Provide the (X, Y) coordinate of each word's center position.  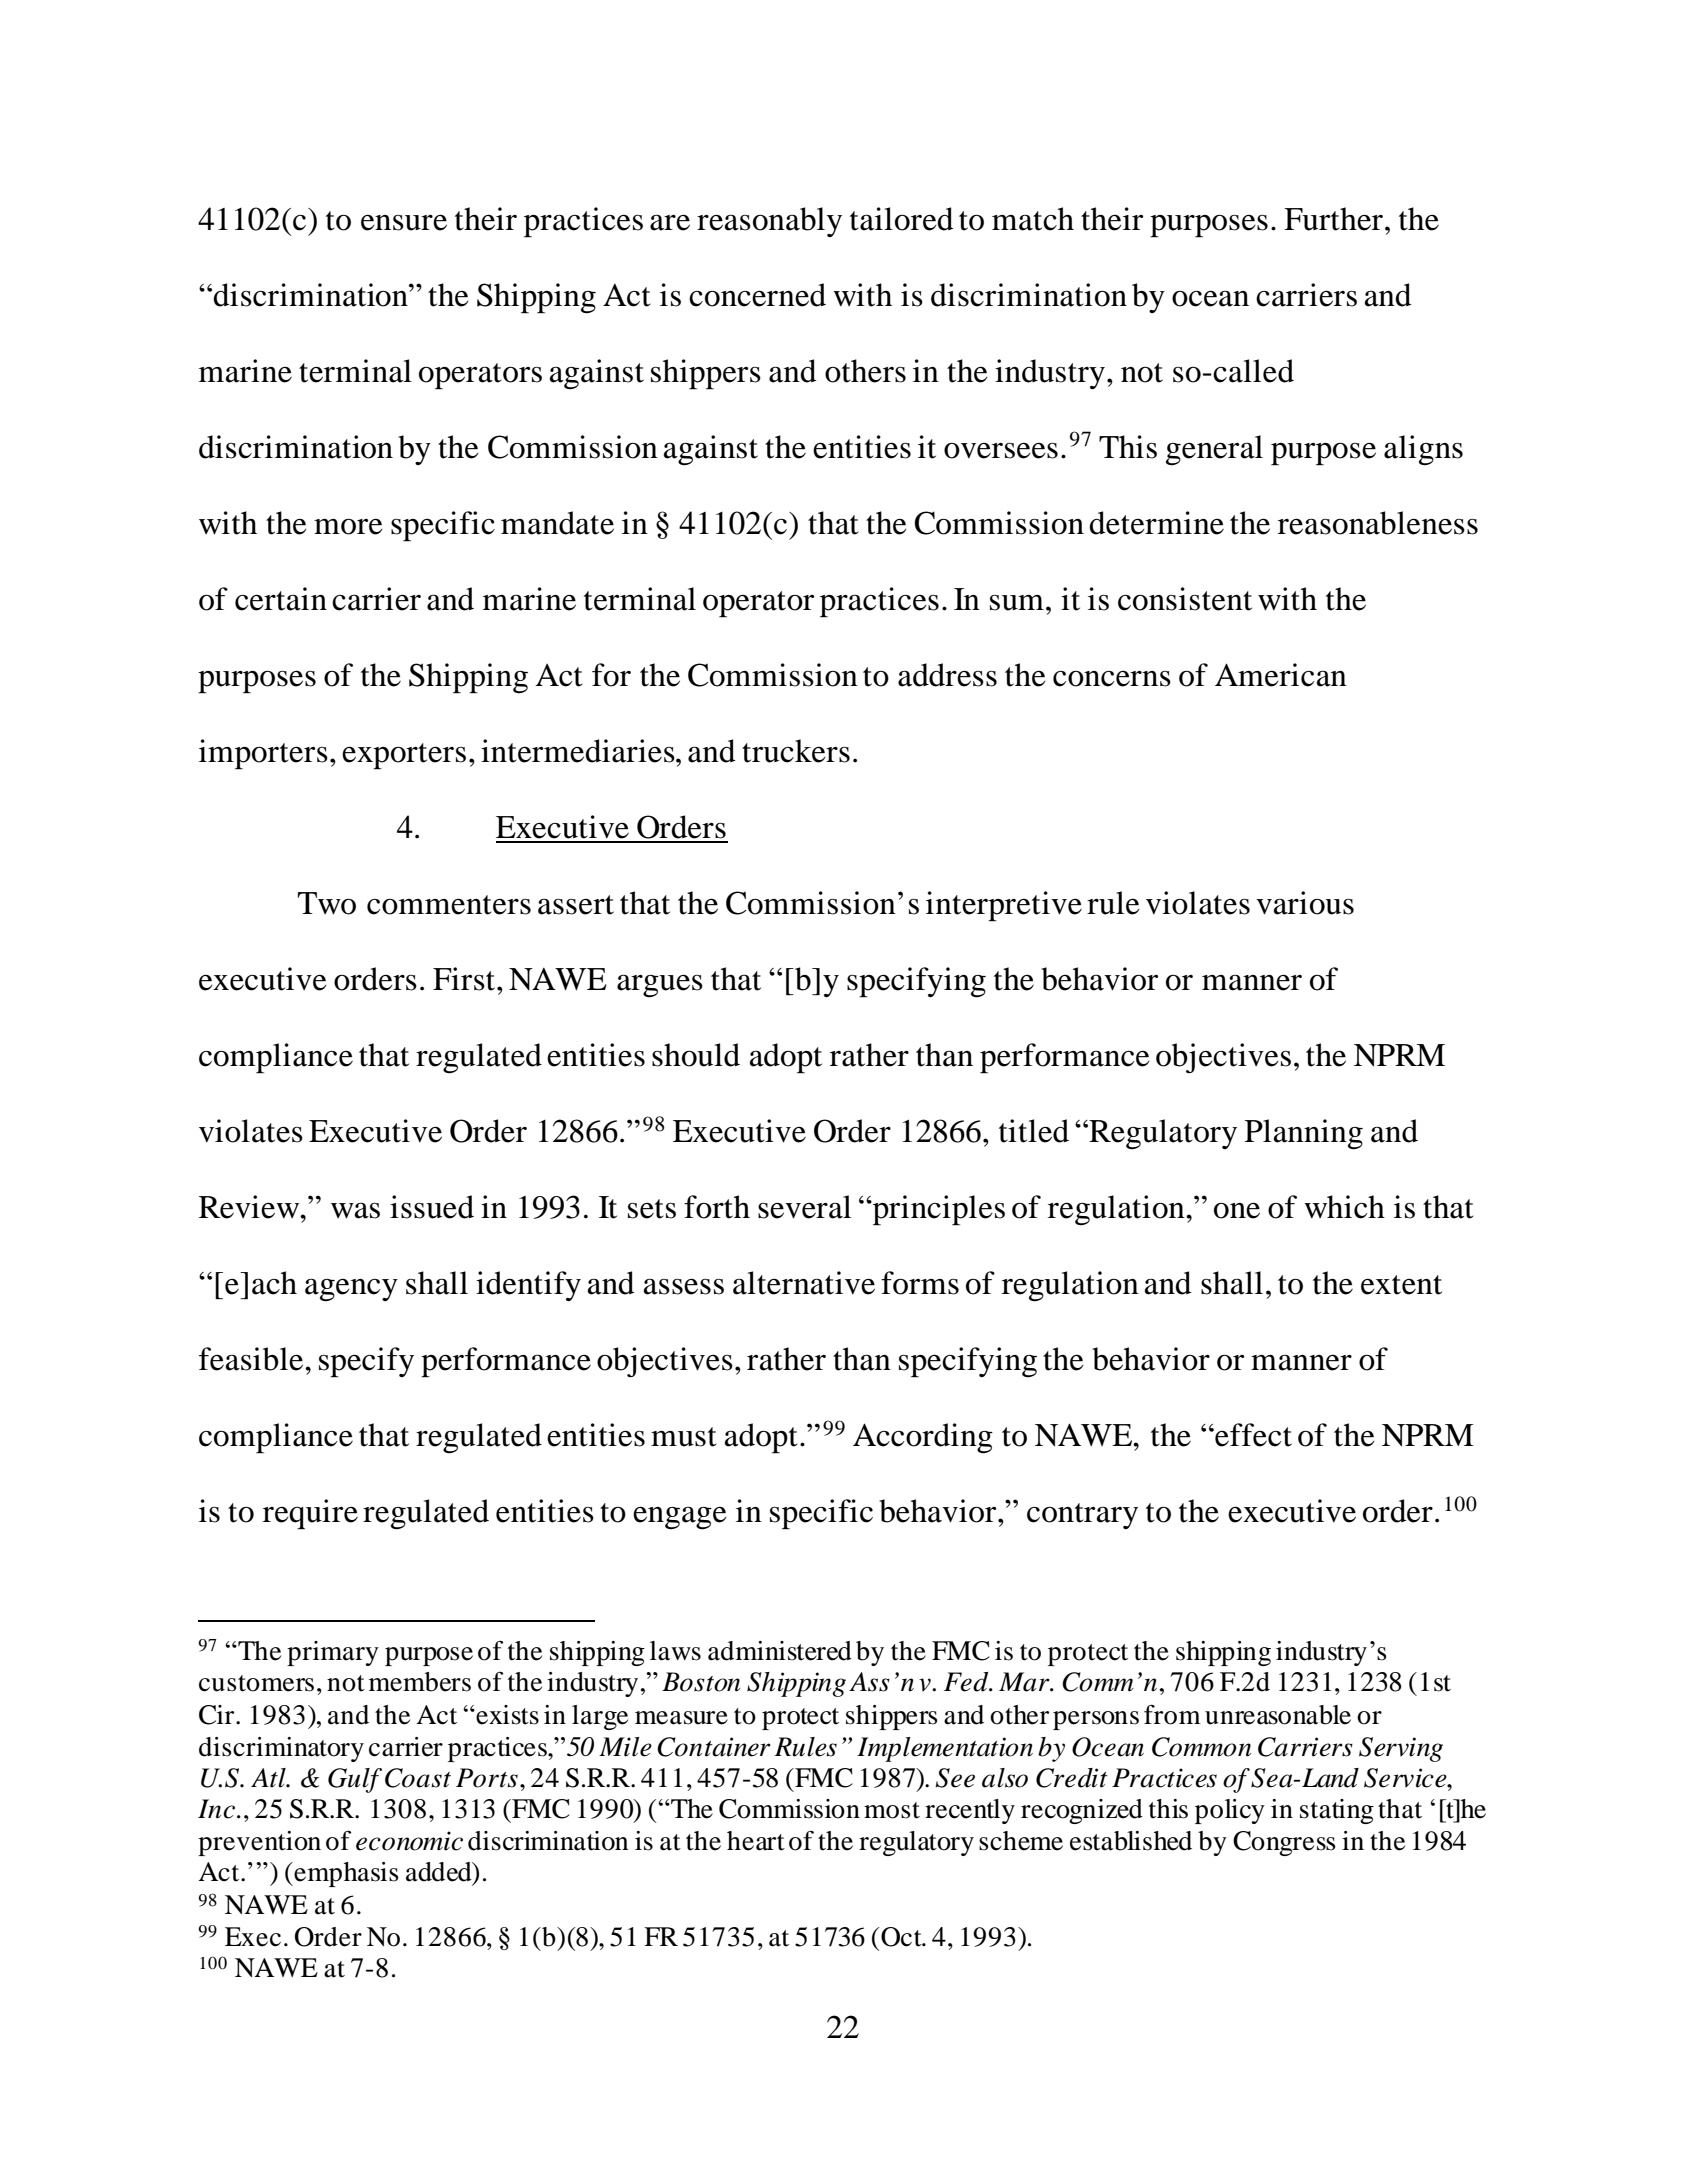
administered (780, 1651)
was (355, 1210)
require (310, 1514)
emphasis (345, 1874)
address (947, 675)
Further (1333, 219)
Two (327, 903)
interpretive (1004, 906)
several (804, 1207)
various (1305, 903)
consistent (1185, 599)
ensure (404, 222)
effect (1252, 1435)
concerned (757, 295)
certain (281, 599)
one (1237, 1210)
